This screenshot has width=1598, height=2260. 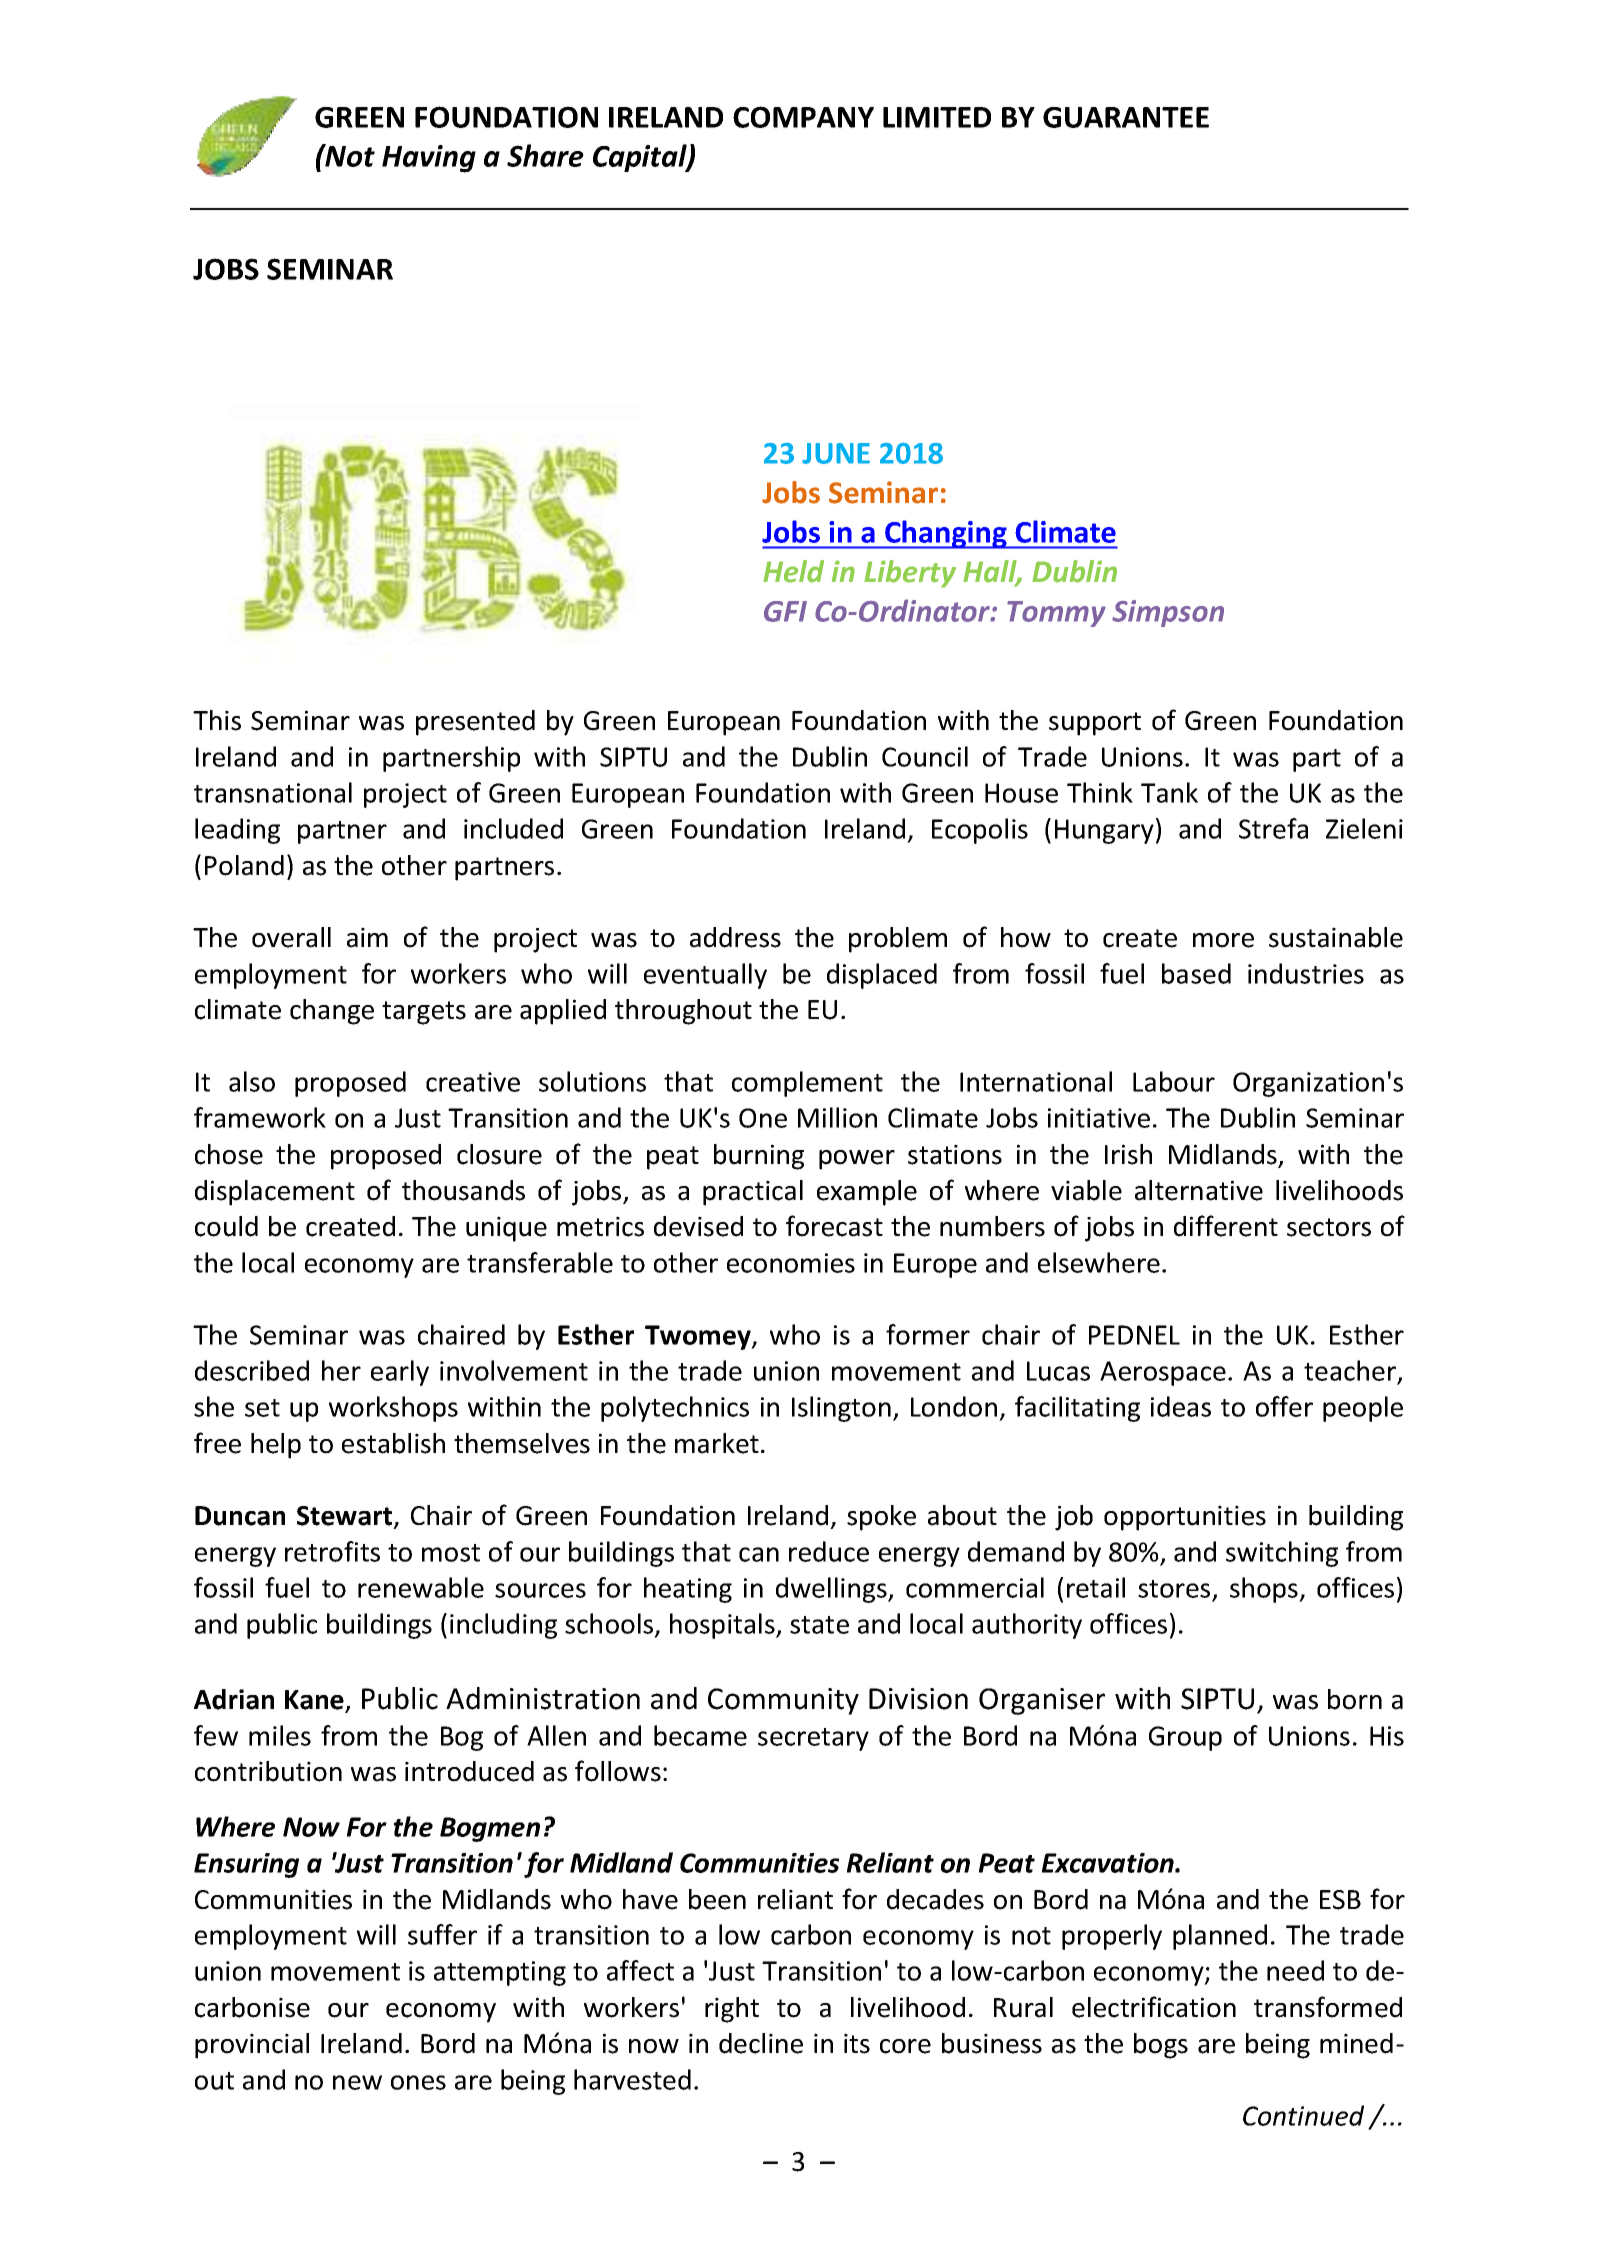 I want to click on GUARANTEE, so click(x=1126, y=117).
